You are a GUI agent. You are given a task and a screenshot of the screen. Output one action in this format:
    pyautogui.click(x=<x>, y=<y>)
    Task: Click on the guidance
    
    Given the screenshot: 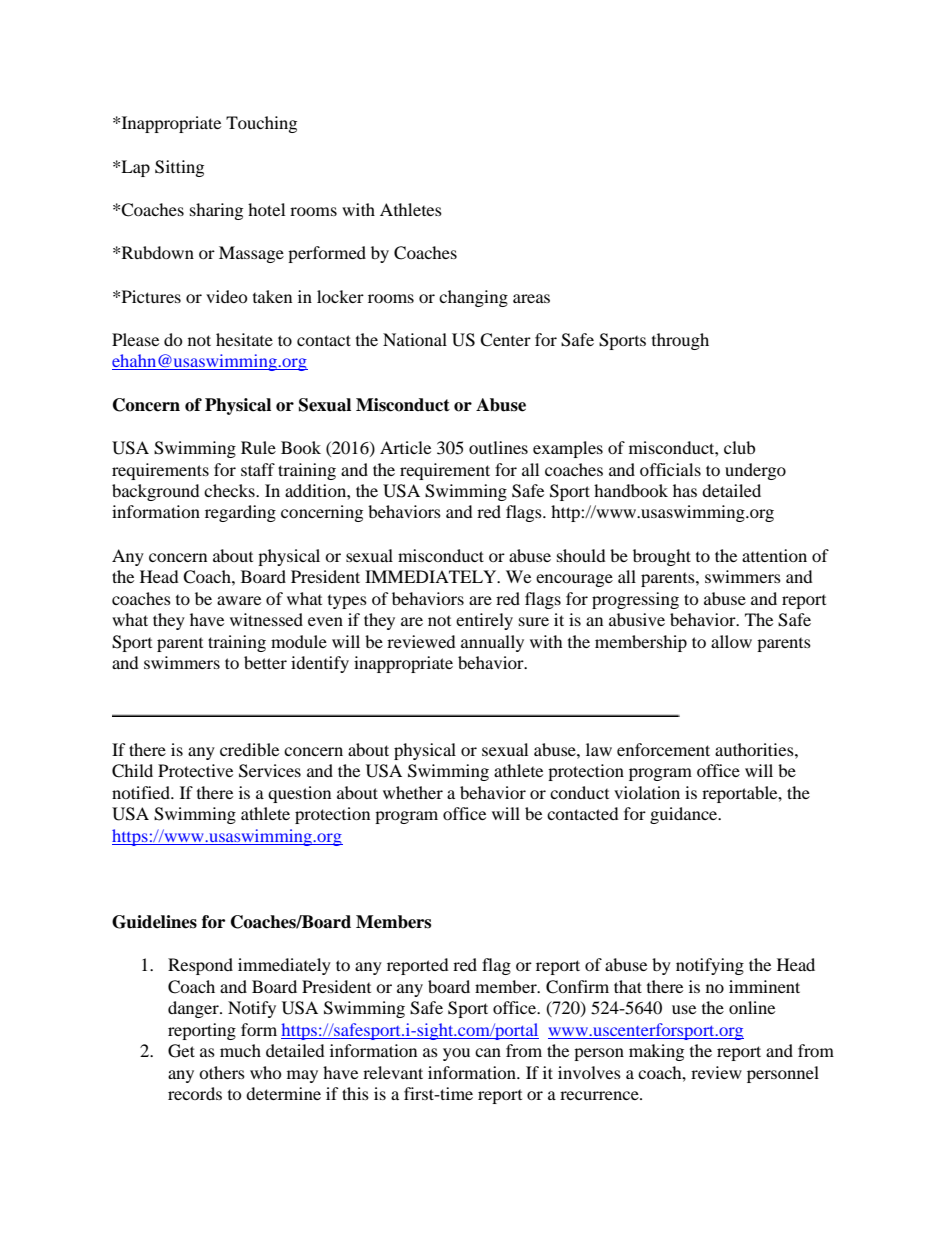 What is the action you would take?
    pyautogui.click(x=685, y=815)
